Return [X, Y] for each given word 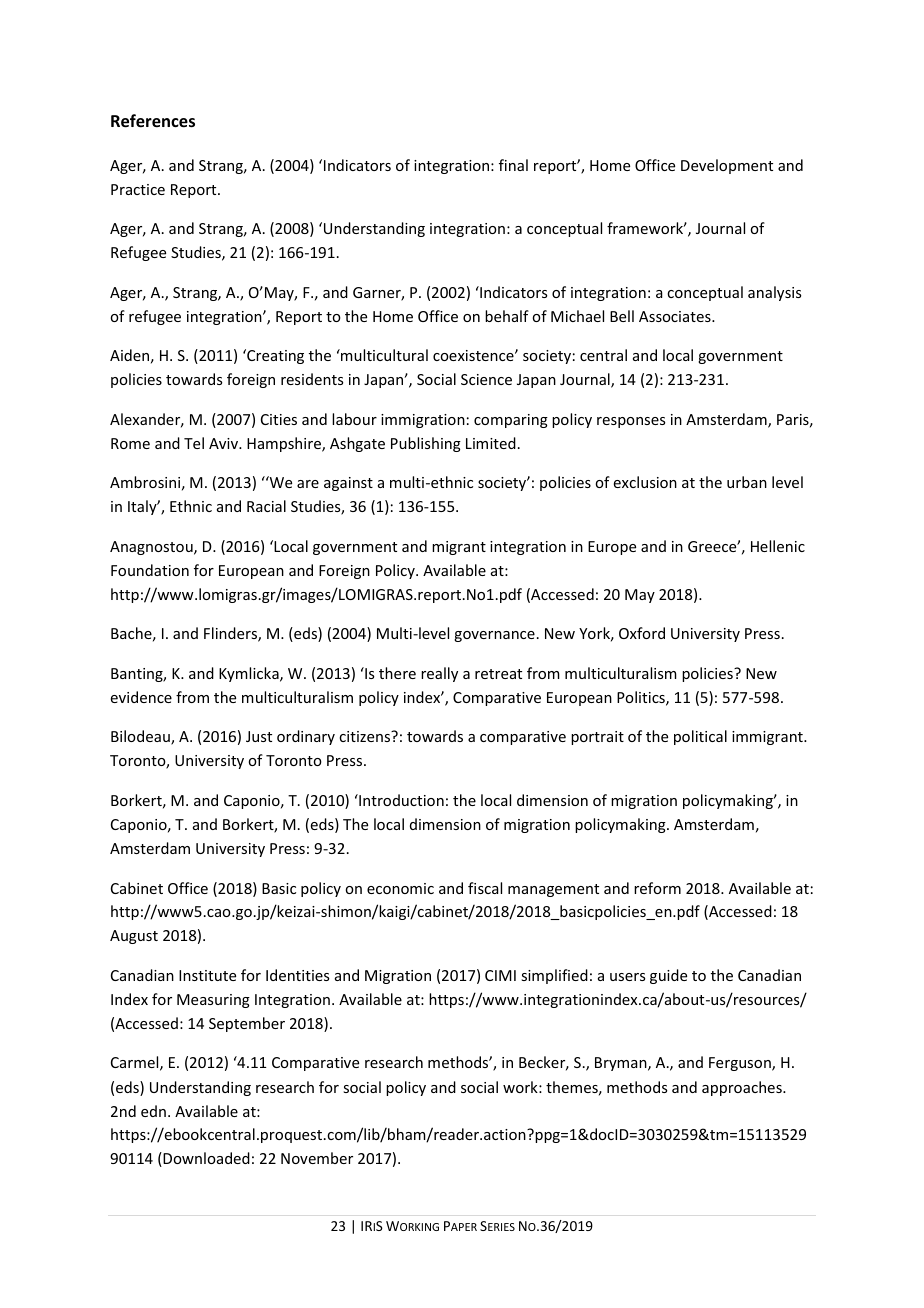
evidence [141, 697]
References [153, 121]
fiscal [485, 888]
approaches [743, 1088]
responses [631, 422]
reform [657, 888]
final [513, 165]
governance [494, 636]
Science [486, 379]
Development [727, 166]
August [134, 937]
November [317, 1158]
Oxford [642, 633]
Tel [194, 443]
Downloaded [205, 1159]
